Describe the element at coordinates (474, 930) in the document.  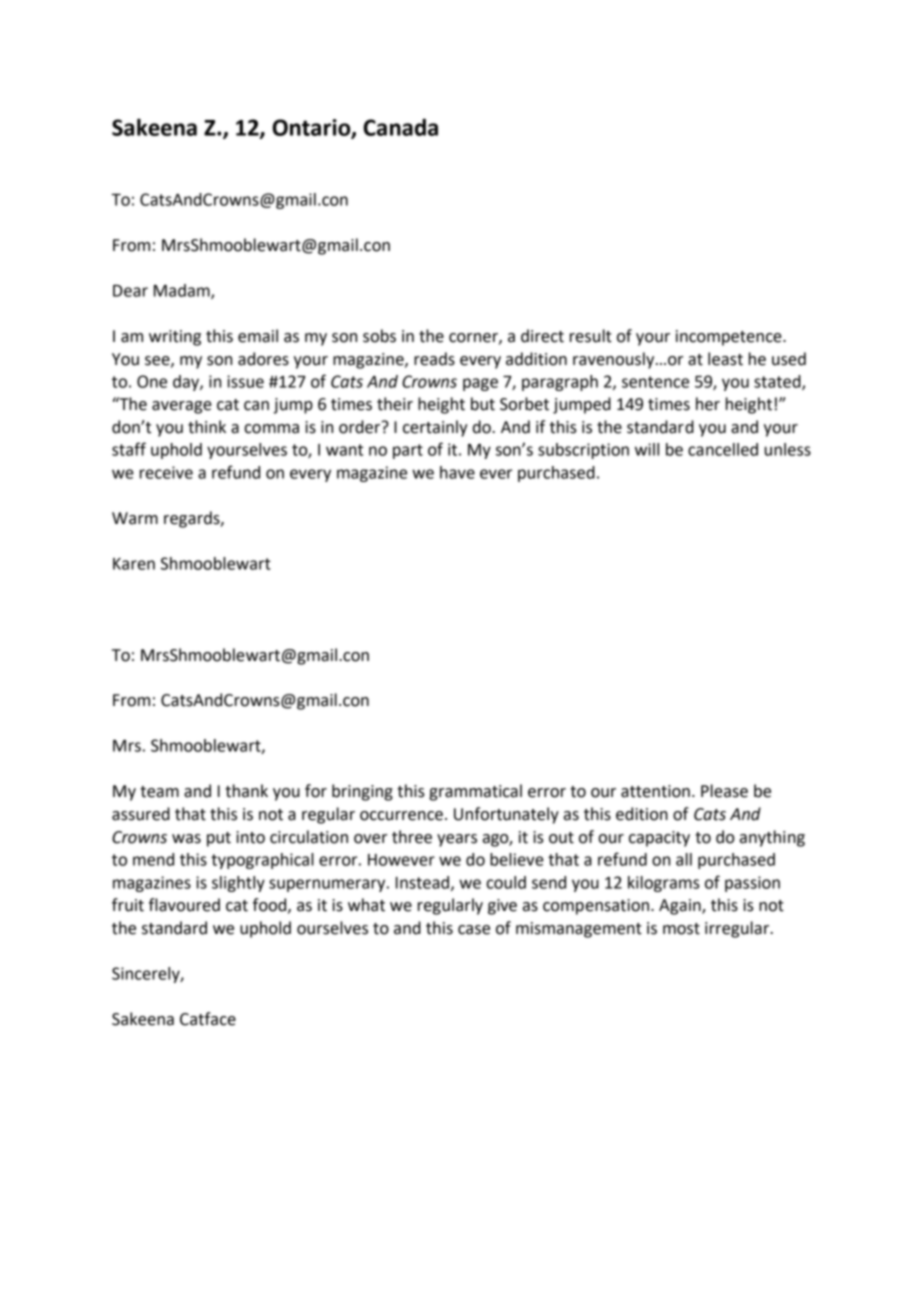
I see `case` at that location.
